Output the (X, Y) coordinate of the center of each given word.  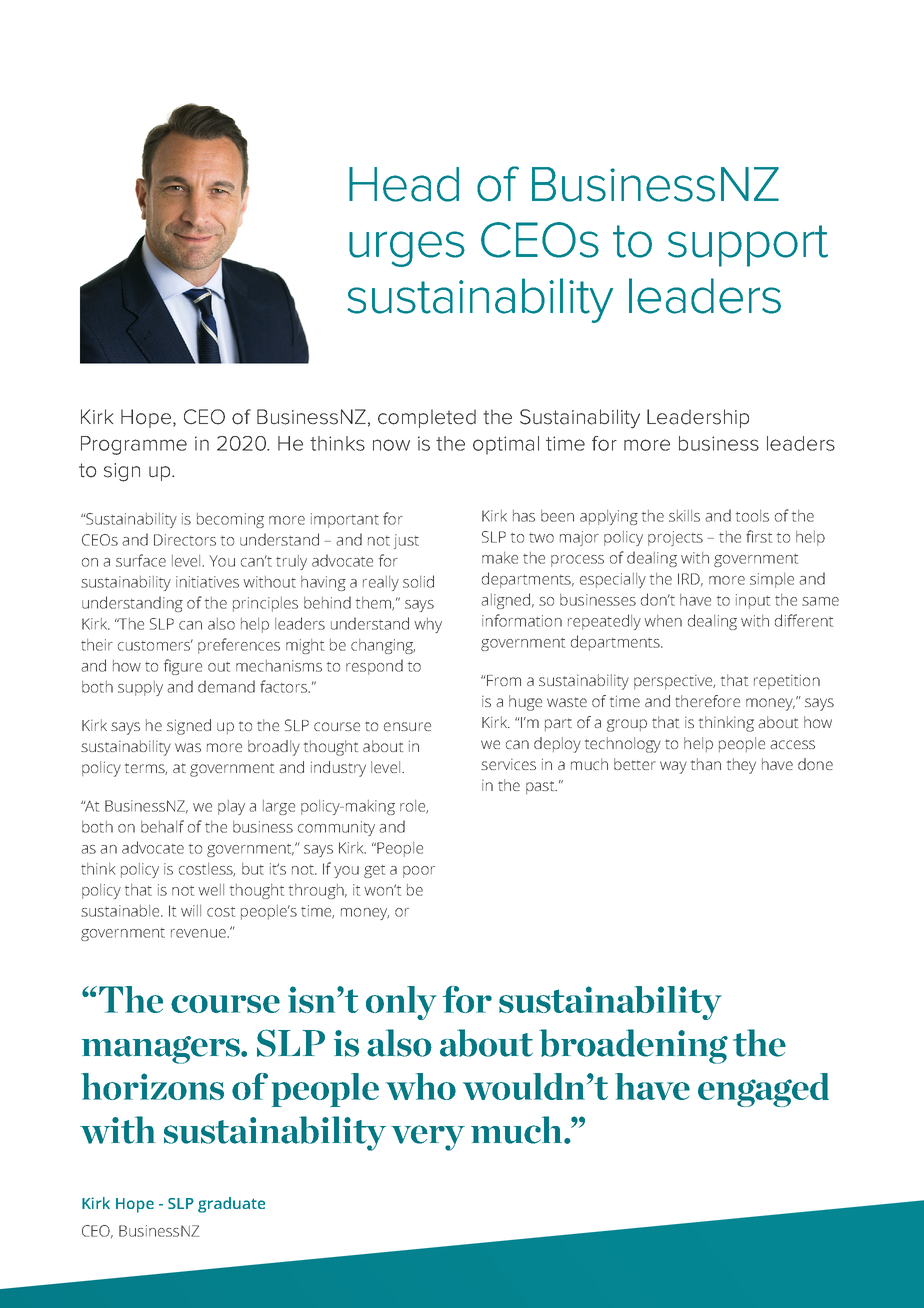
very (428, 1138)
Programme (134, 445)
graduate (231, 1205)
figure (183, 667)
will (191, 911)
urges (407, 249)
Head (404, 184)
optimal (506, 445)
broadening (633, 1046)
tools (752, 516)
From (503, 680)
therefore (707, 701)
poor (419, 872)
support (748, 246)
